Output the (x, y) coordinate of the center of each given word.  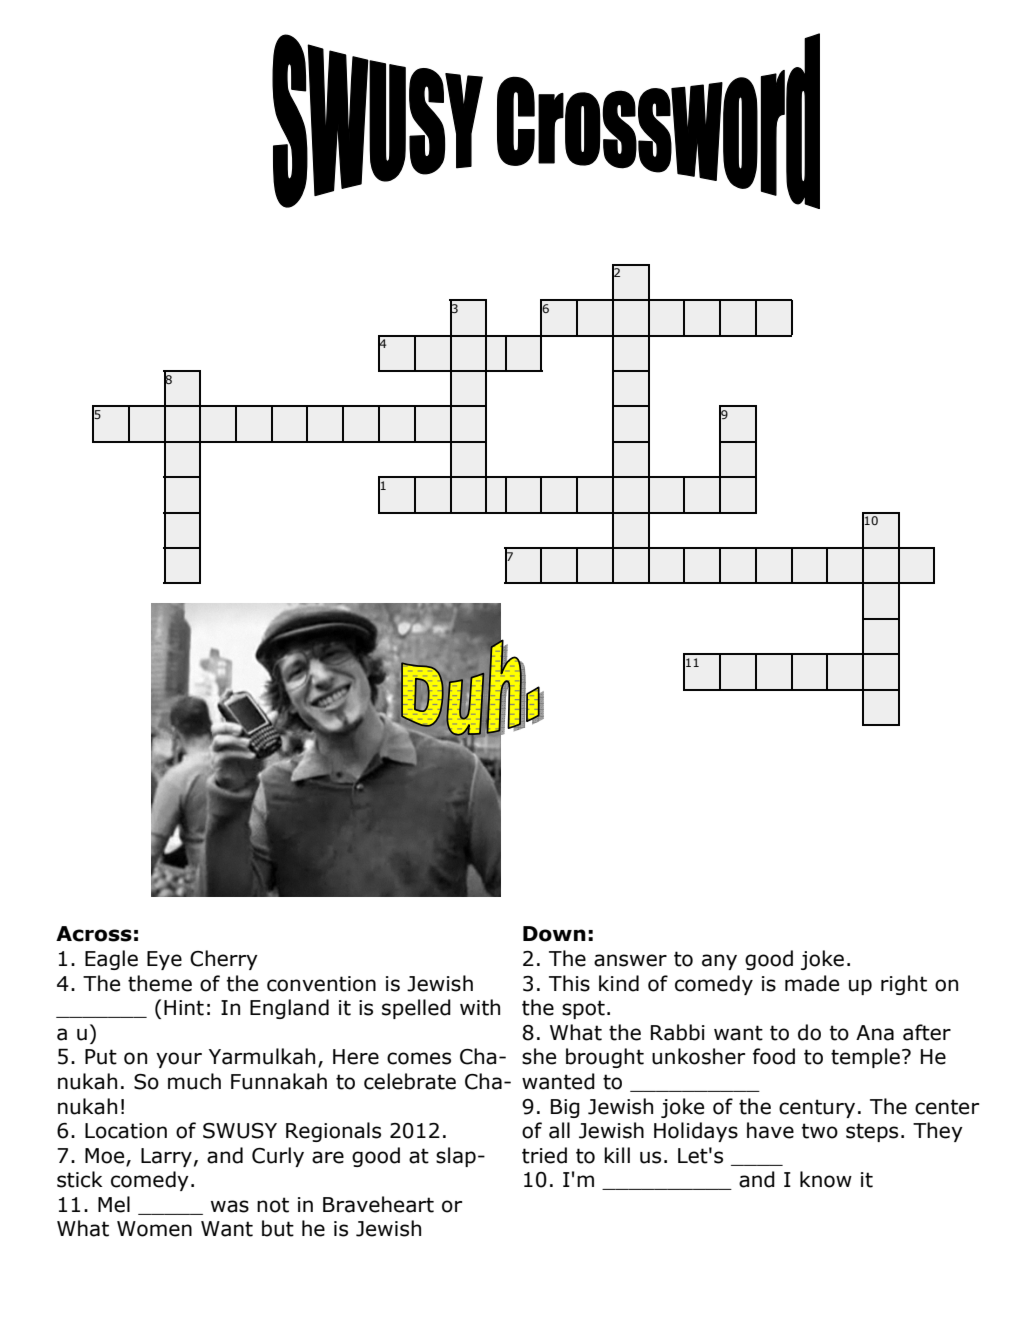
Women (154, 1229)
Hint (184, 1008)
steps (872, 1132)
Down (554, 934)
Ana (875, 1033)
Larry (166, 1157)
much (194, 1081)
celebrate (410, 1081)
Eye (164, 960)
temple (865, 1058)
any (719, 962)
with (480, 1007)
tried (544, 1155)
